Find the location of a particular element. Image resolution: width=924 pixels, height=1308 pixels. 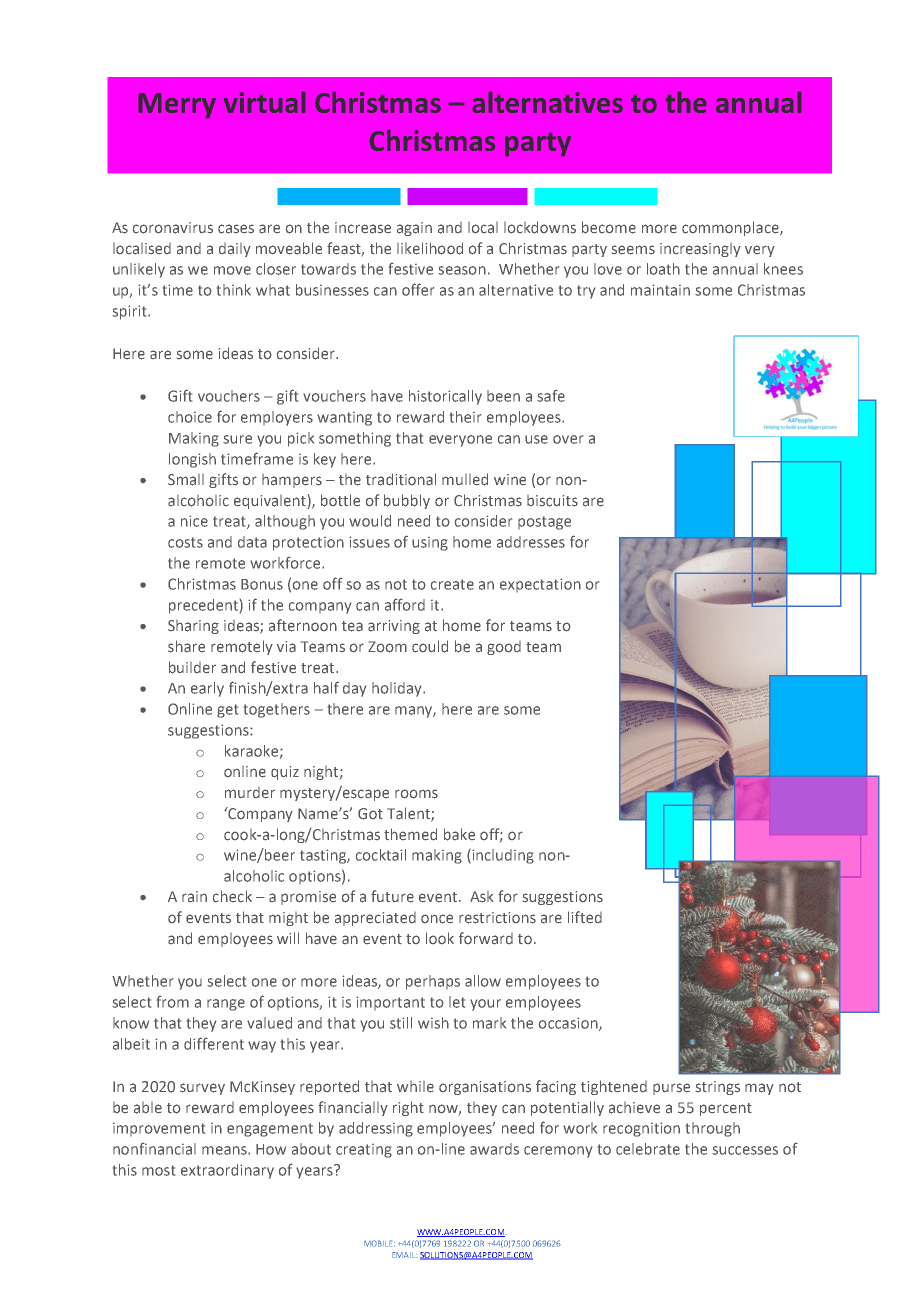

nice is located at coordinates (194, 521).
